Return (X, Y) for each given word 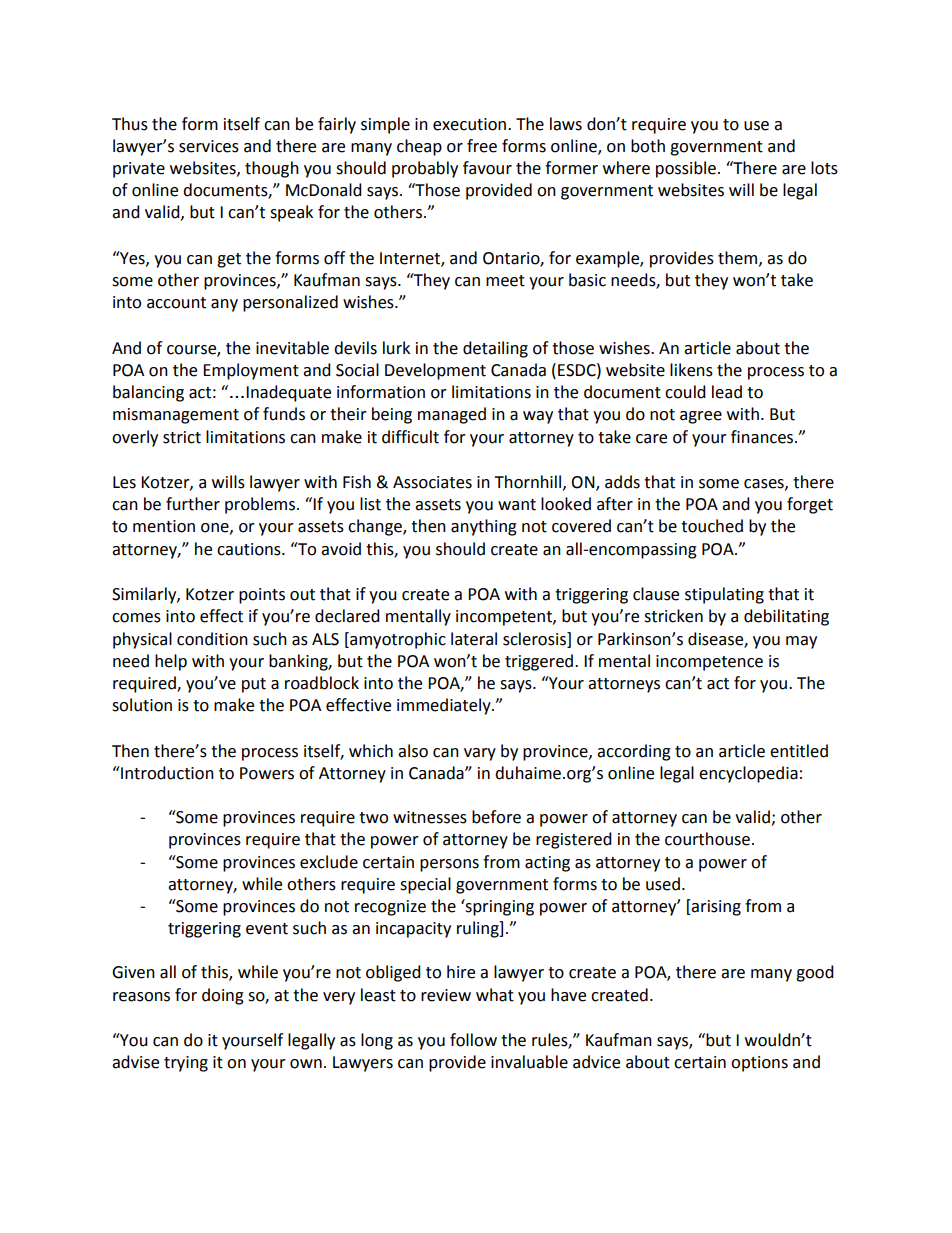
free (482, 146)
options (759, 1064)
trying (186, 1064)
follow (473, 1040)
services (209, 146)
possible (686, 169)
